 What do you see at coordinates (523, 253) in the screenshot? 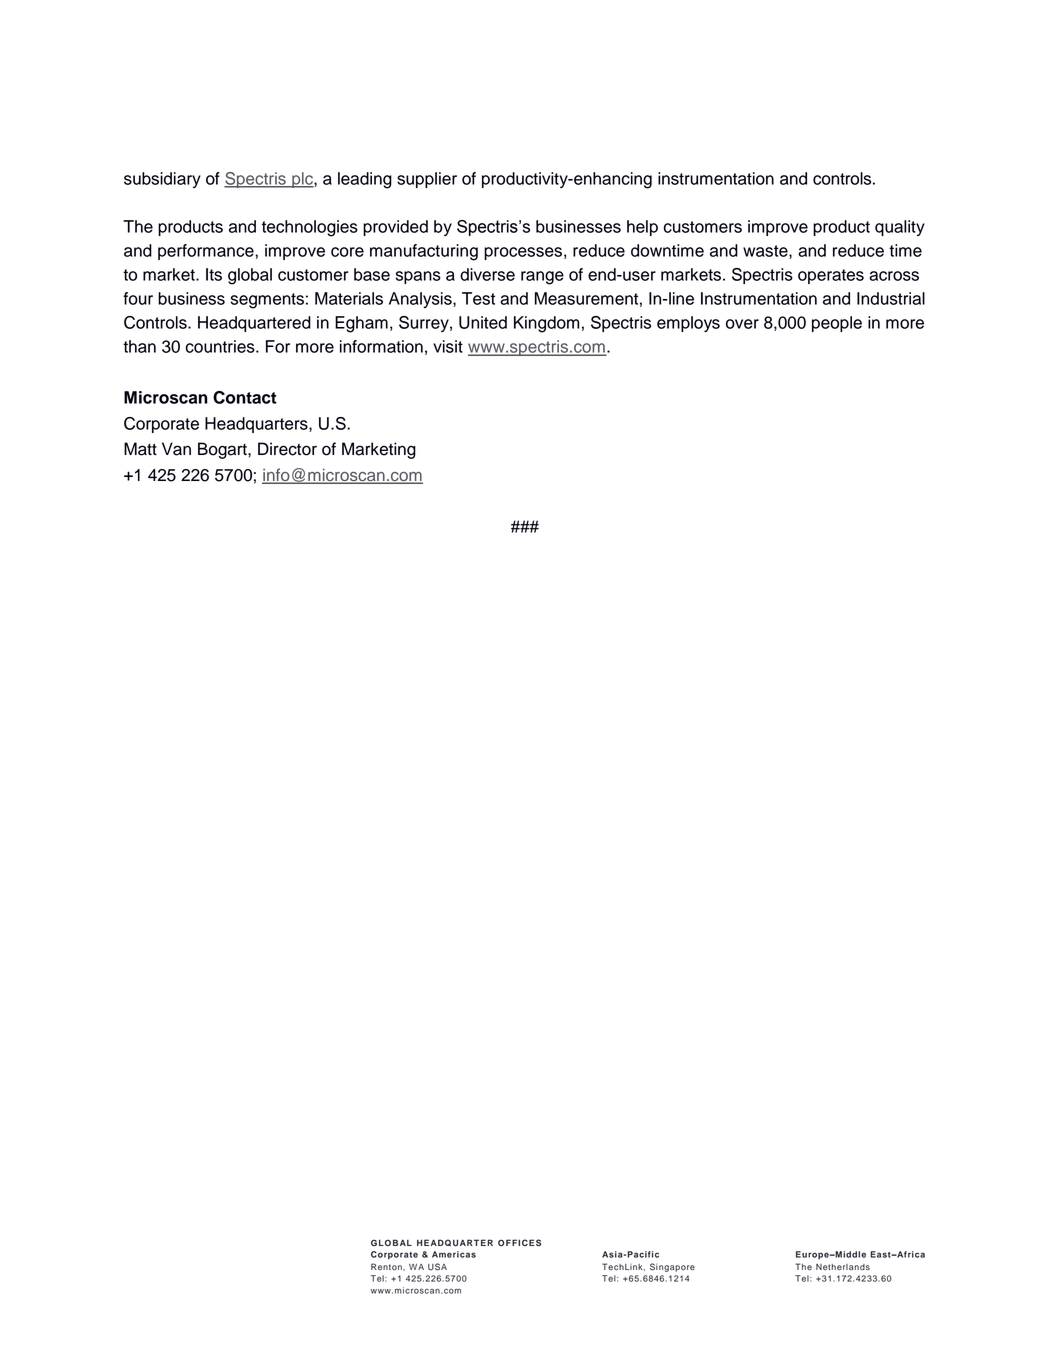
I see `processes` at bounding box center [523, 253].
